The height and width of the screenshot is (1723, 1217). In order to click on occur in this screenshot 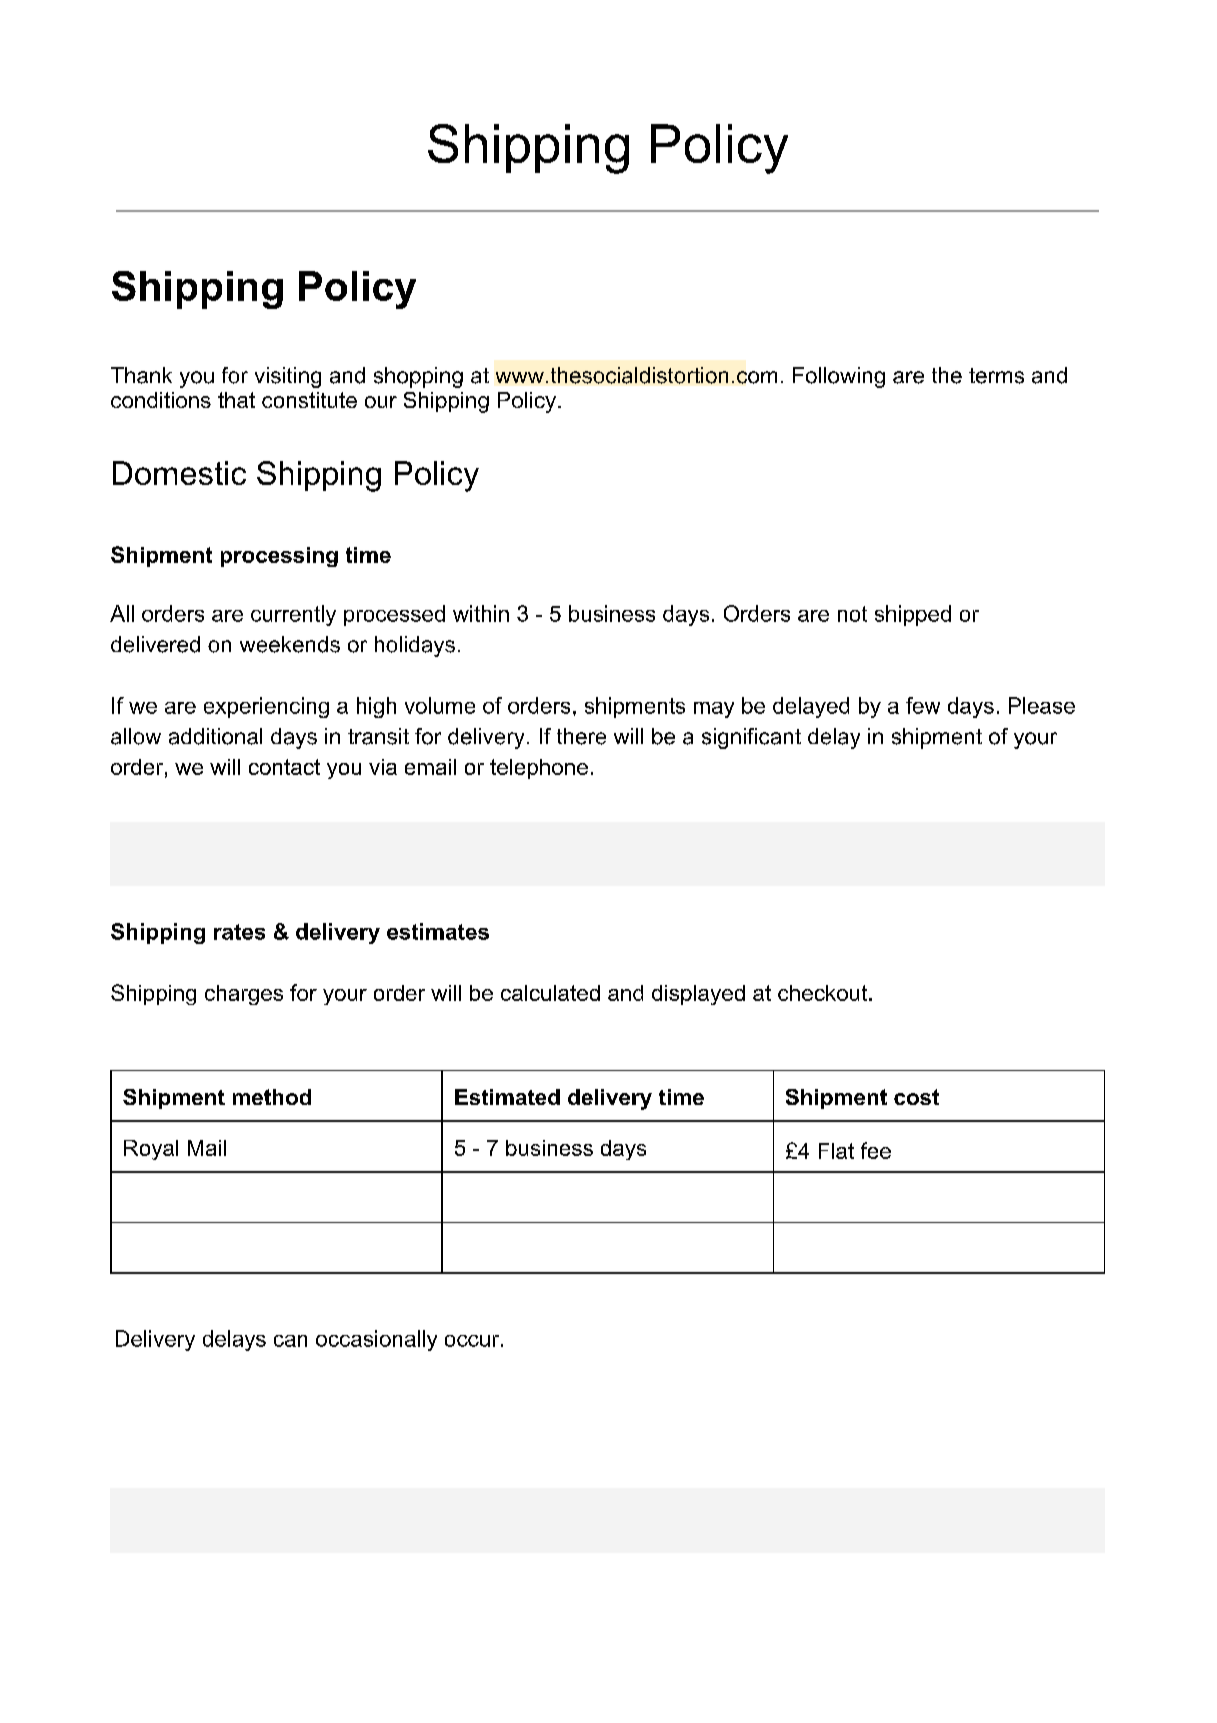, I will do `click(472, 1341)`.
